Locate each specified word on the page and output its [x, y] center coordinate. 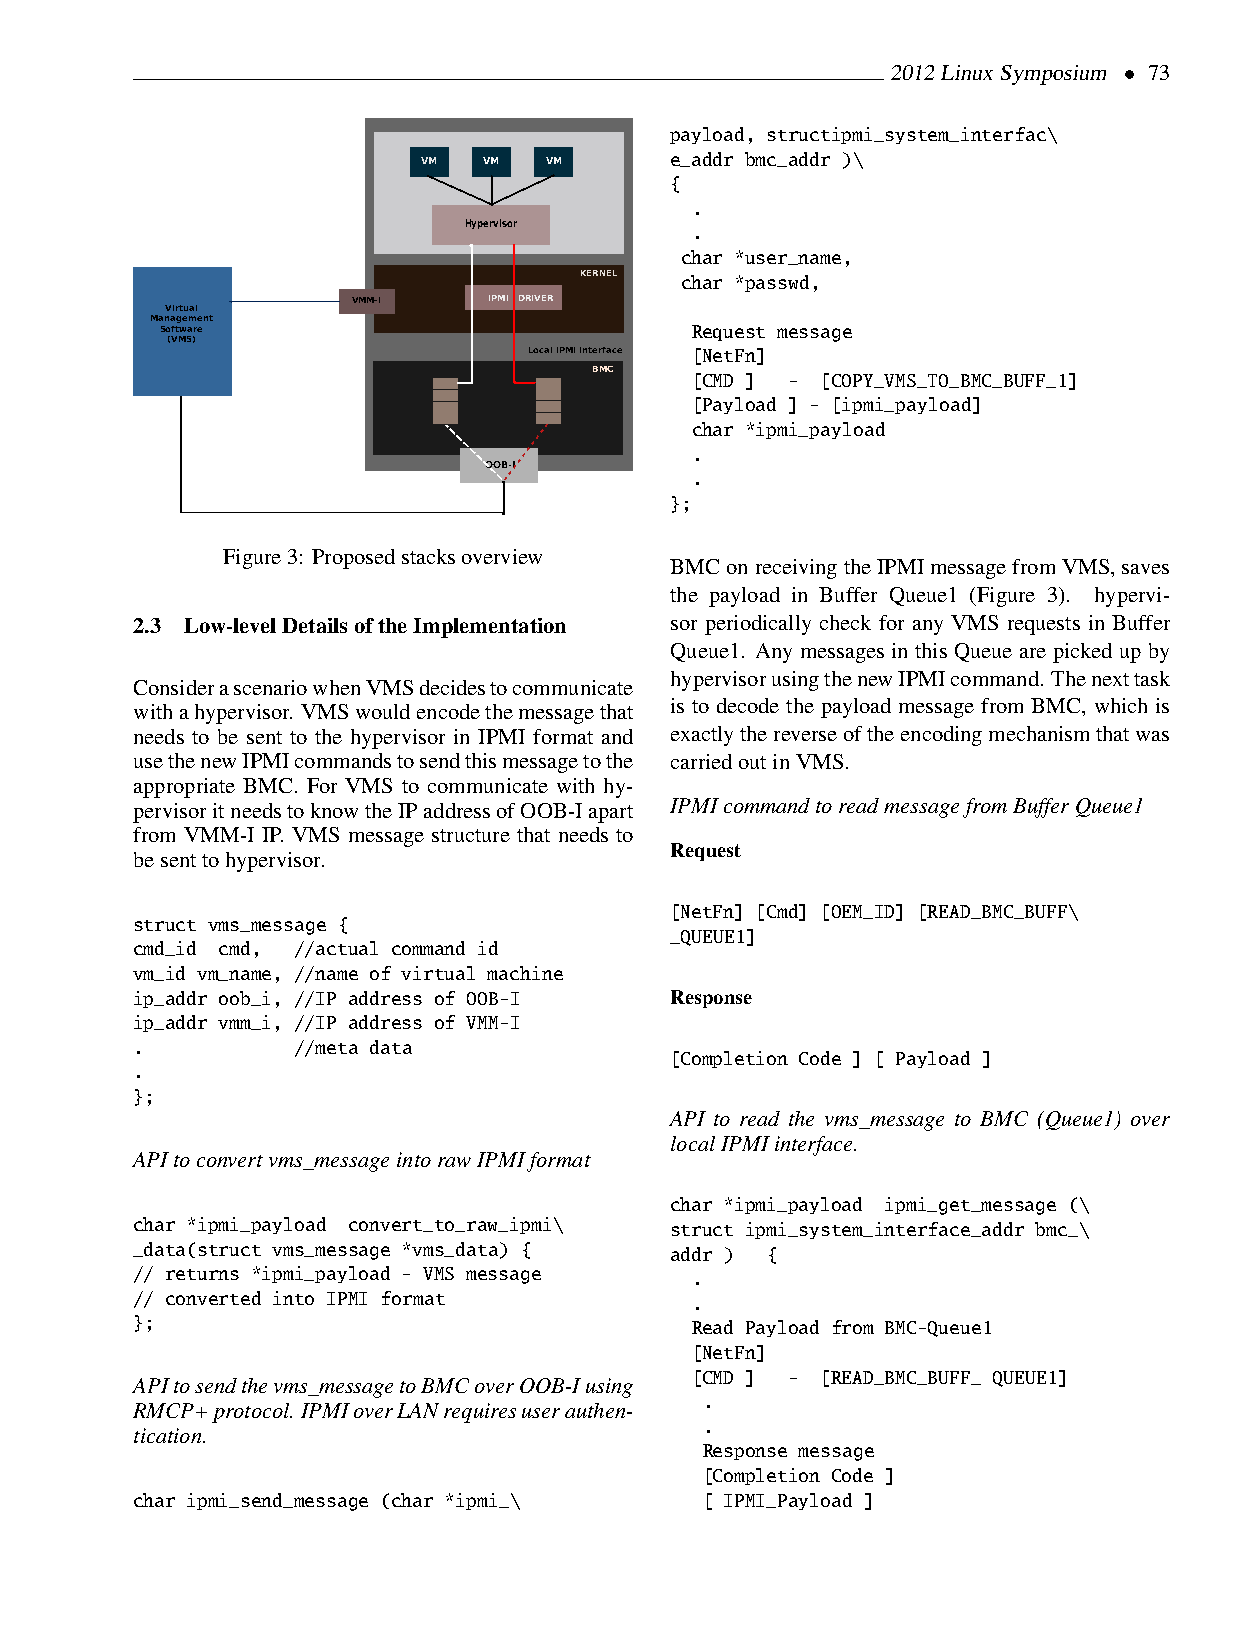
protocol [252, 1413]
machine [525, 973]
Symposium [1053, 75]
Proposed [353, 559]
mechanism [1039, 733]
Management [182, 319]
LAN [418, 1410]
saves [1145, 569]
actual [347, 948]
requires [480, 1413]
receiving [796, 569]
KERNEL [599, 273]
